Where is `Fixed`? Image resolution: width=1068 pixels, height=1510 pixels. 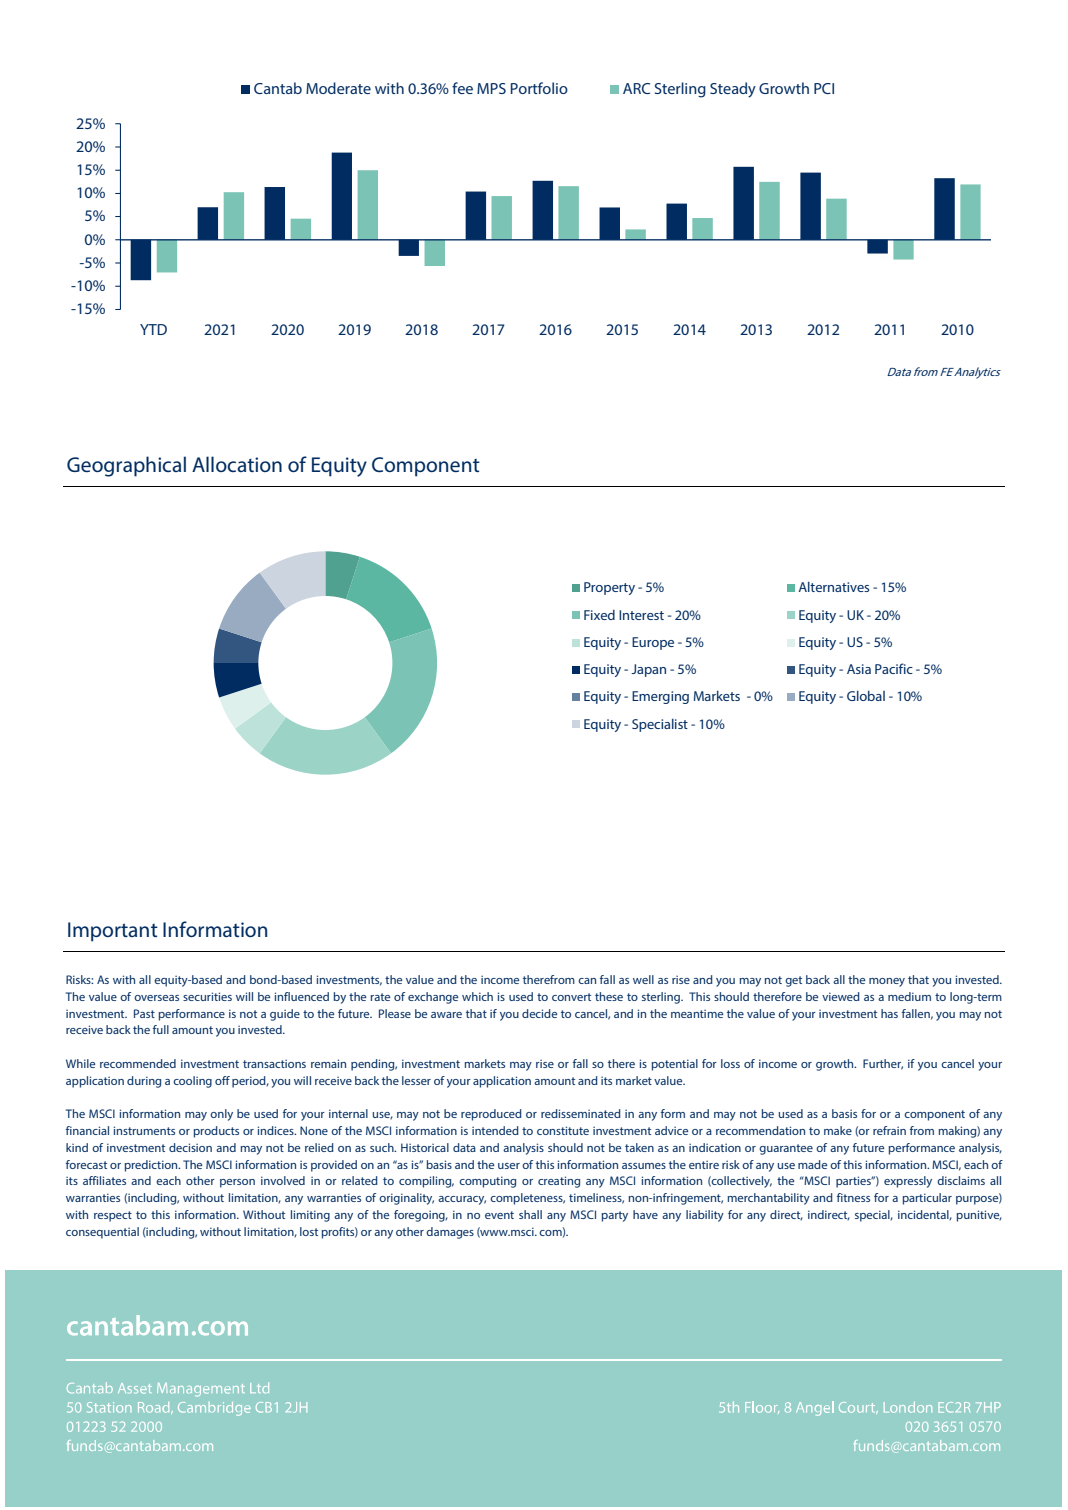
Fixed is located at coordinates (599, 615).
